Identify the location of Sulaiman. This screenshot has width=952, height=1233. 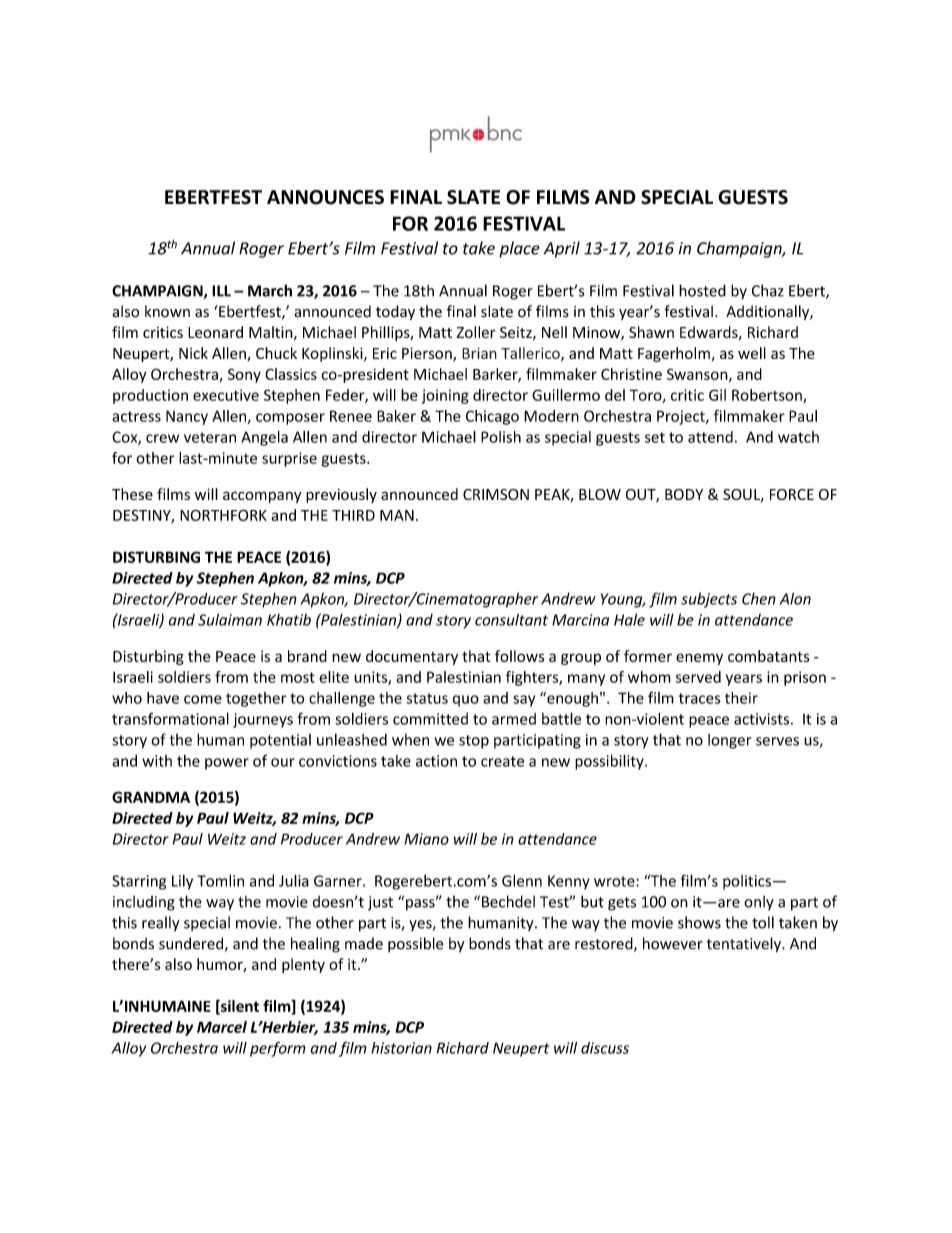
(230, 619).
